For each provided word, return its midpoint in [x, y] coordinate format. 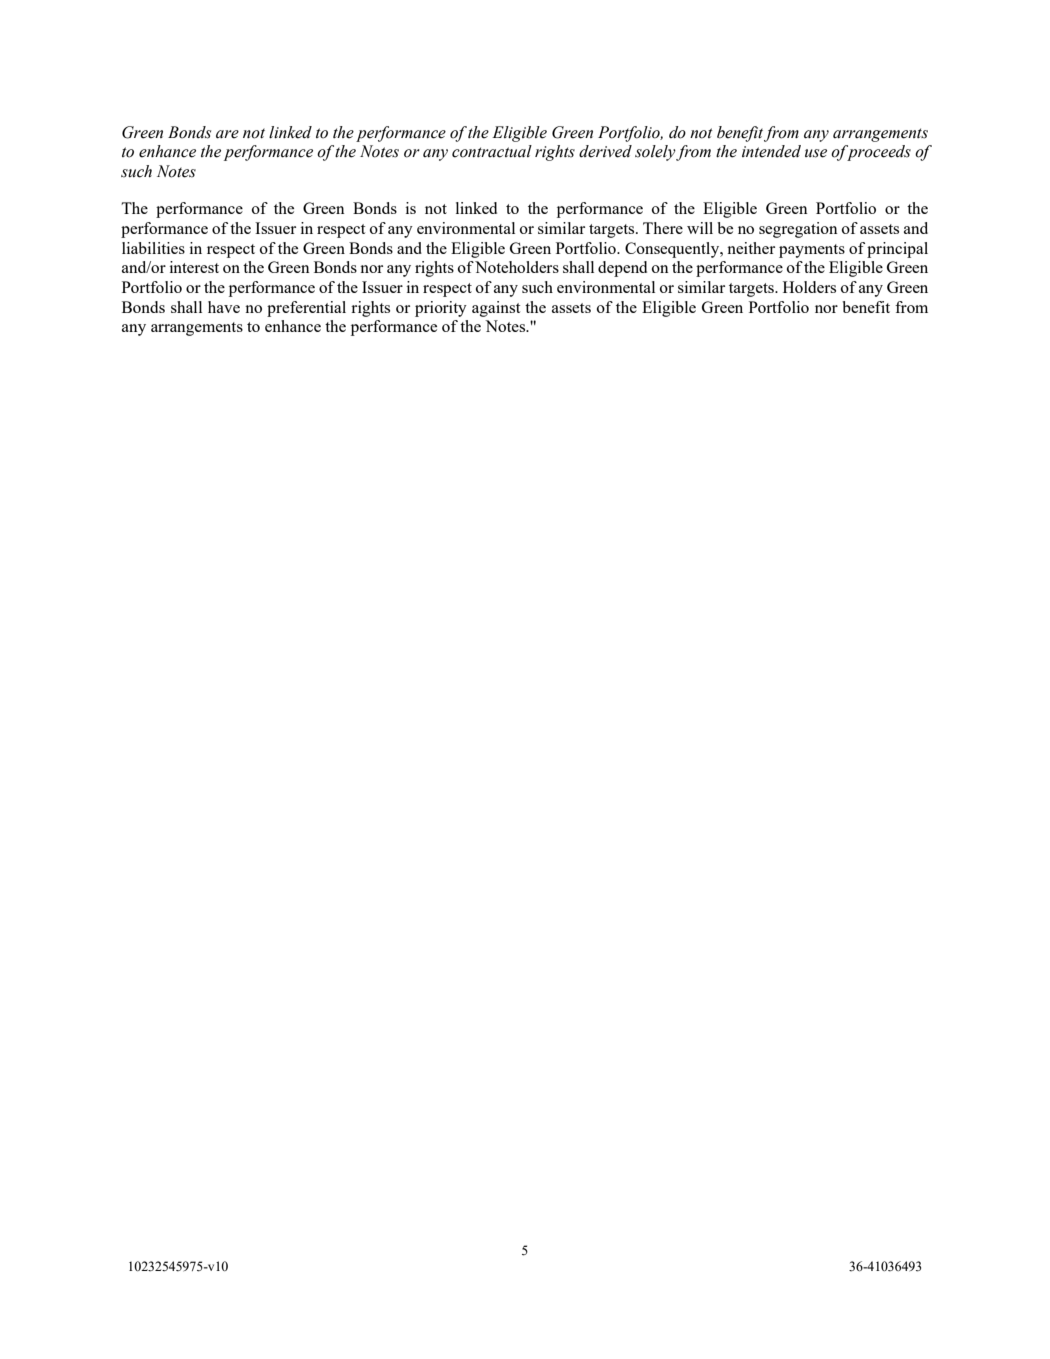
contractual [492, 151]
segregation [798, 230]
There [663, 228]
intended [771, 151]
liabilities [153, 248]
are [227, 134]
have [224, 307]
